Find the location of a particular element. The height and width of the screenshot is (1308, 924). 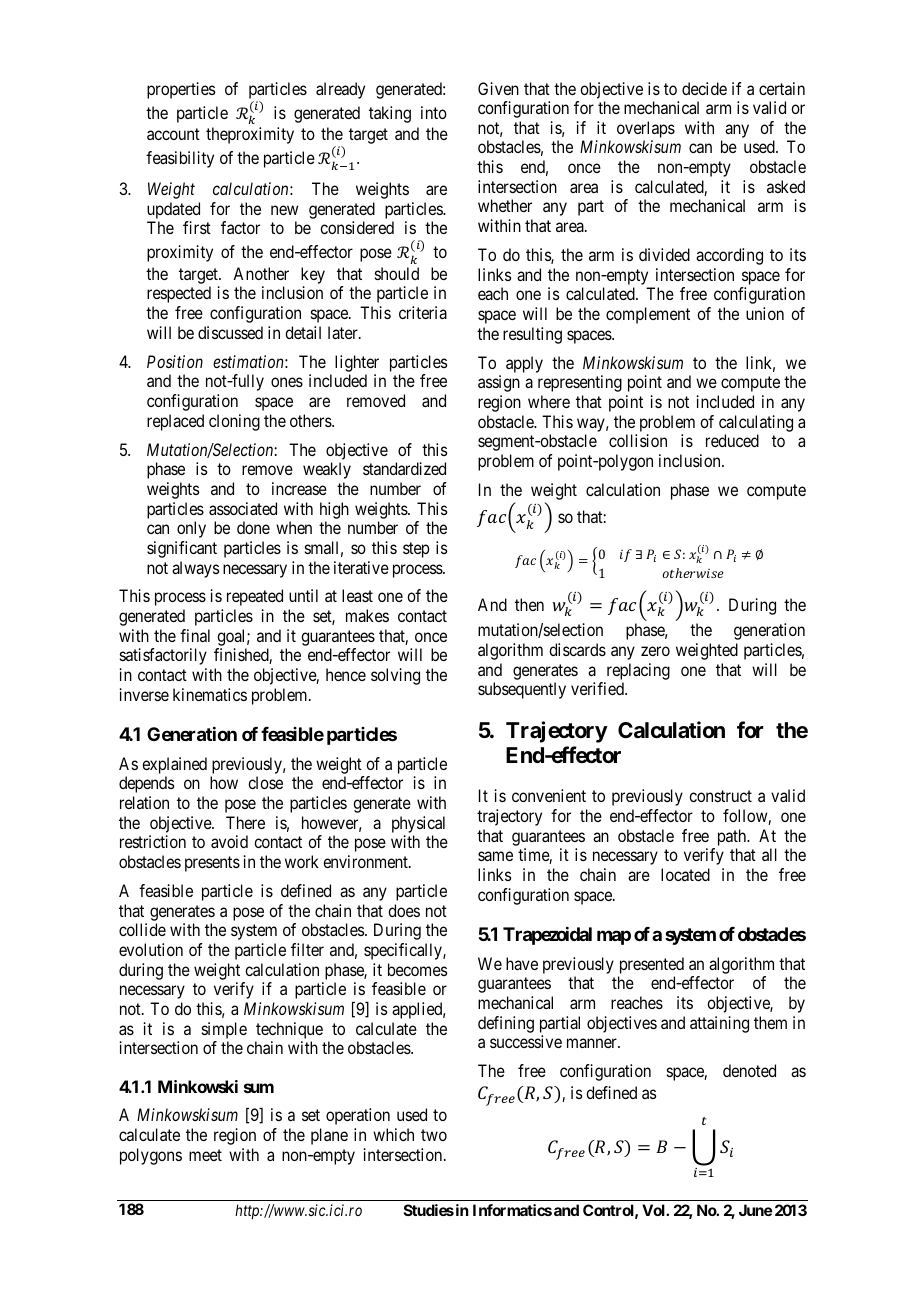

final is located at coordinates (195, 635).
